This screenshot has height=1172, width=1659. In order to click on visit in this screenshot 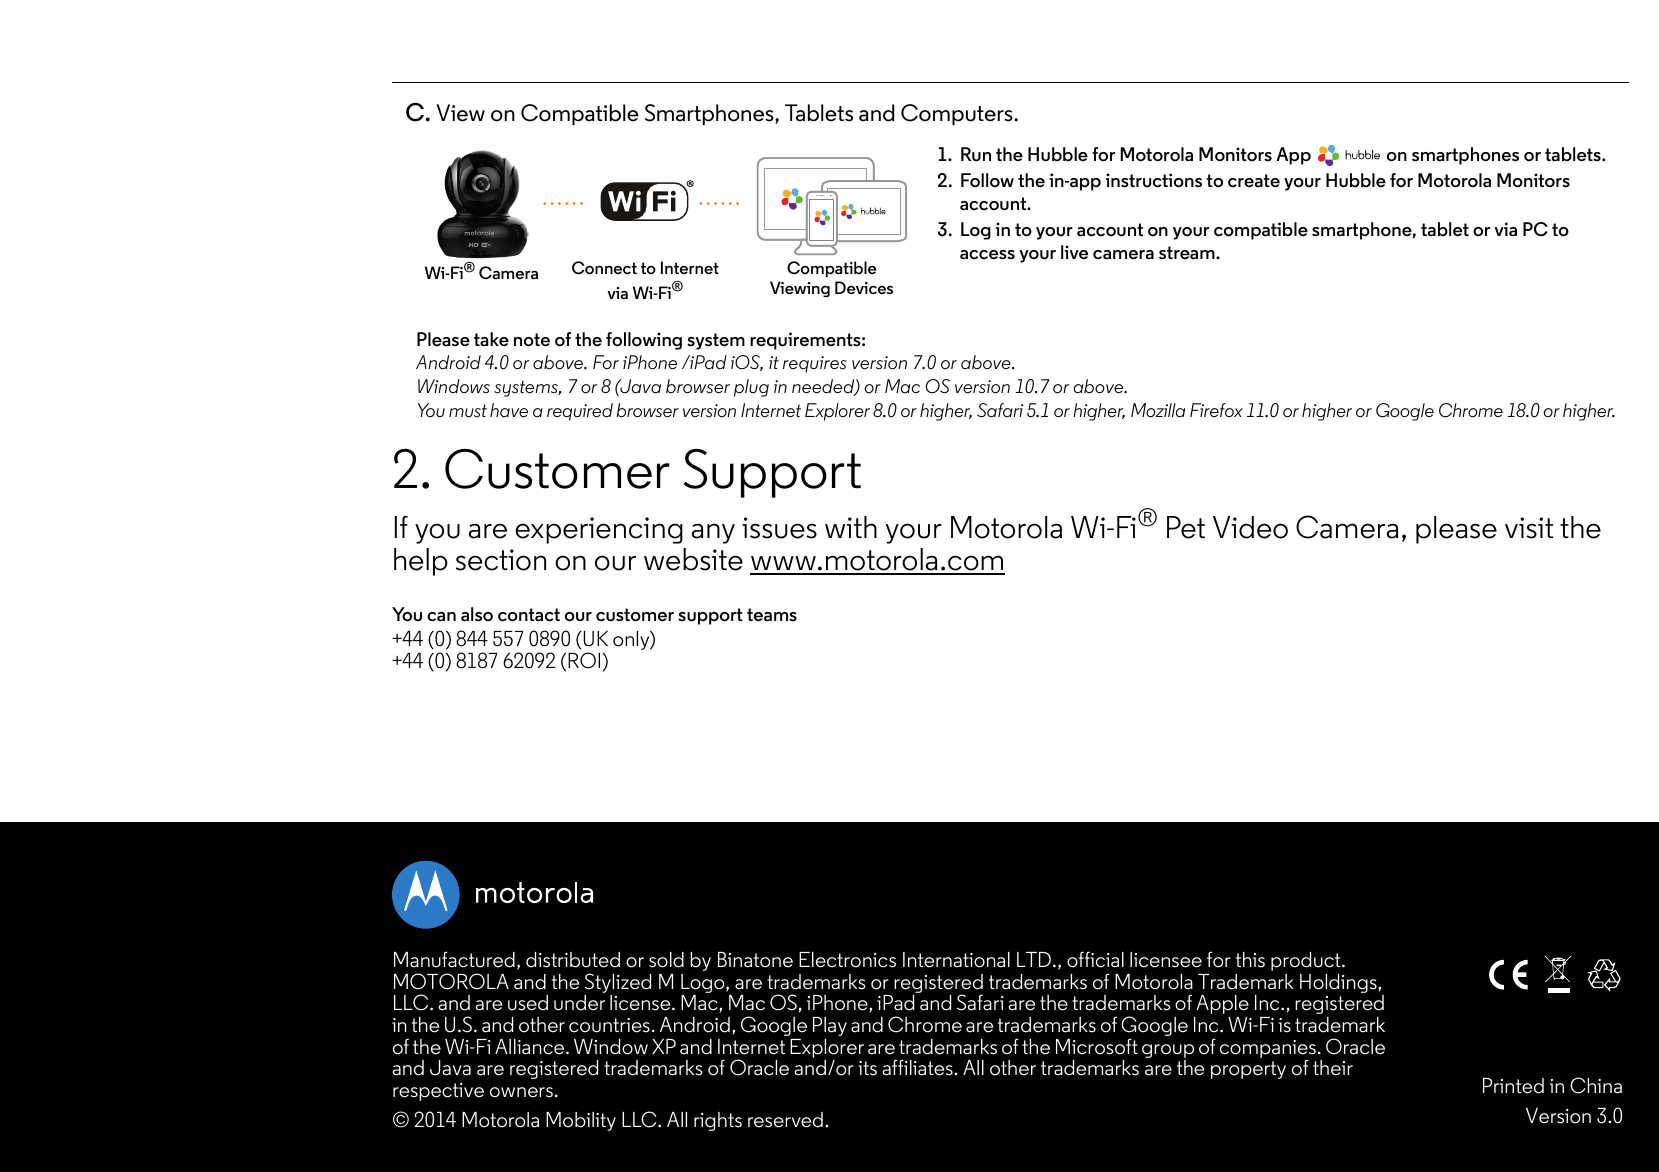, I will do `click(1529, 528)`.
